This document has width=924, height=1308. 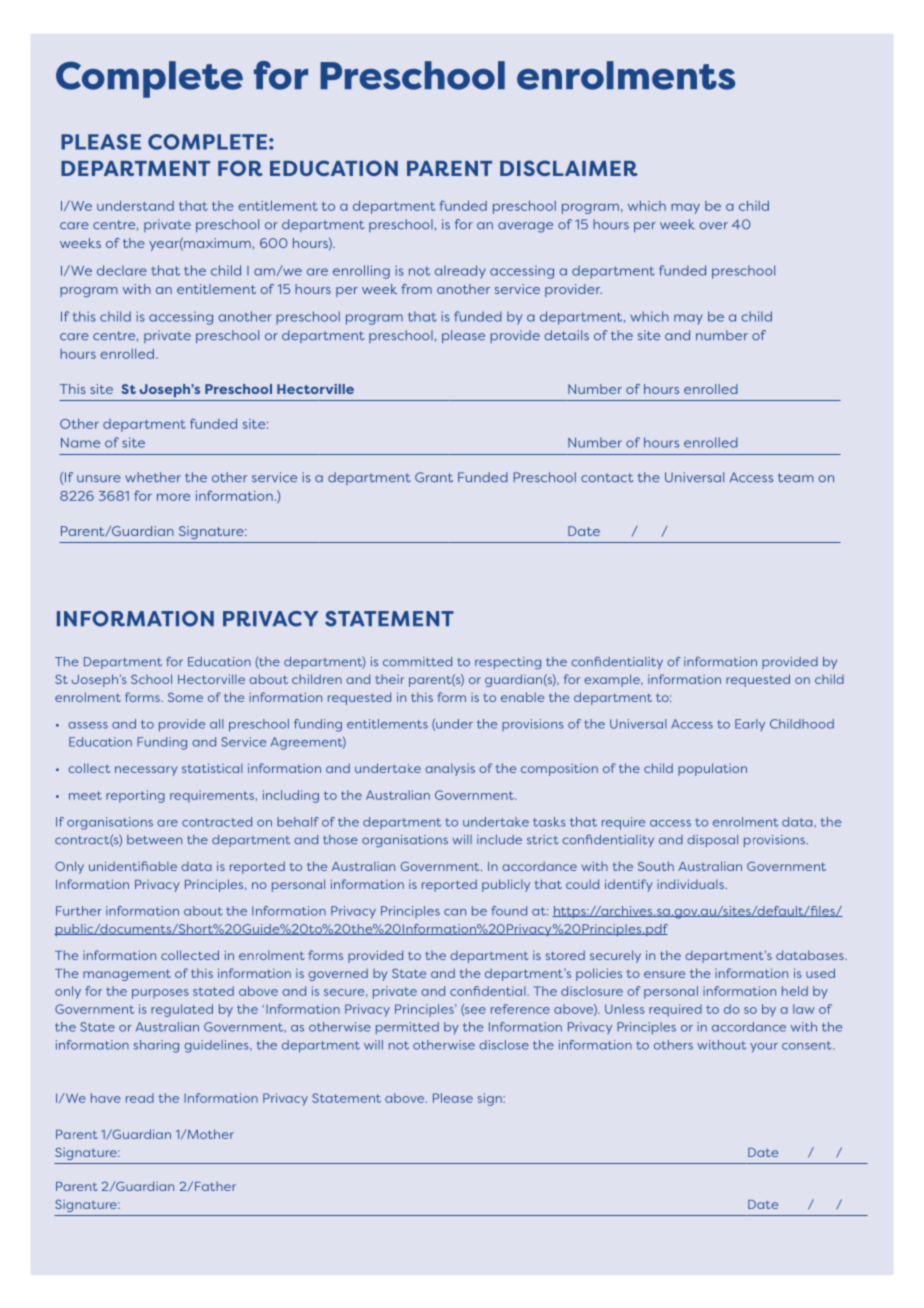 What do you see at coordinates (154, 840) in the document?
I see `between` at bounding box center [154, 840].
